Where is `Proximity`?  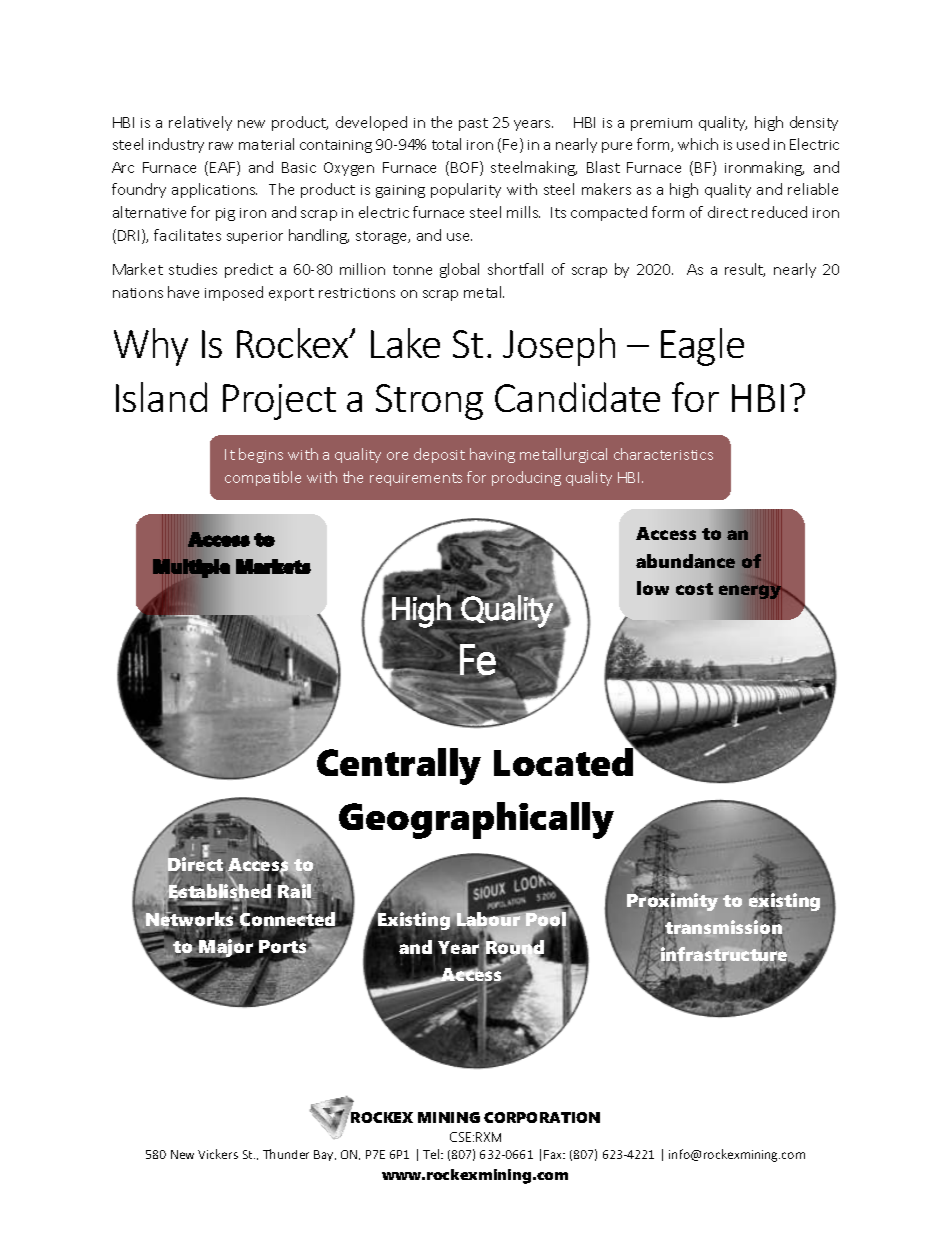
Proximity is located at coordinates (672, 902).
